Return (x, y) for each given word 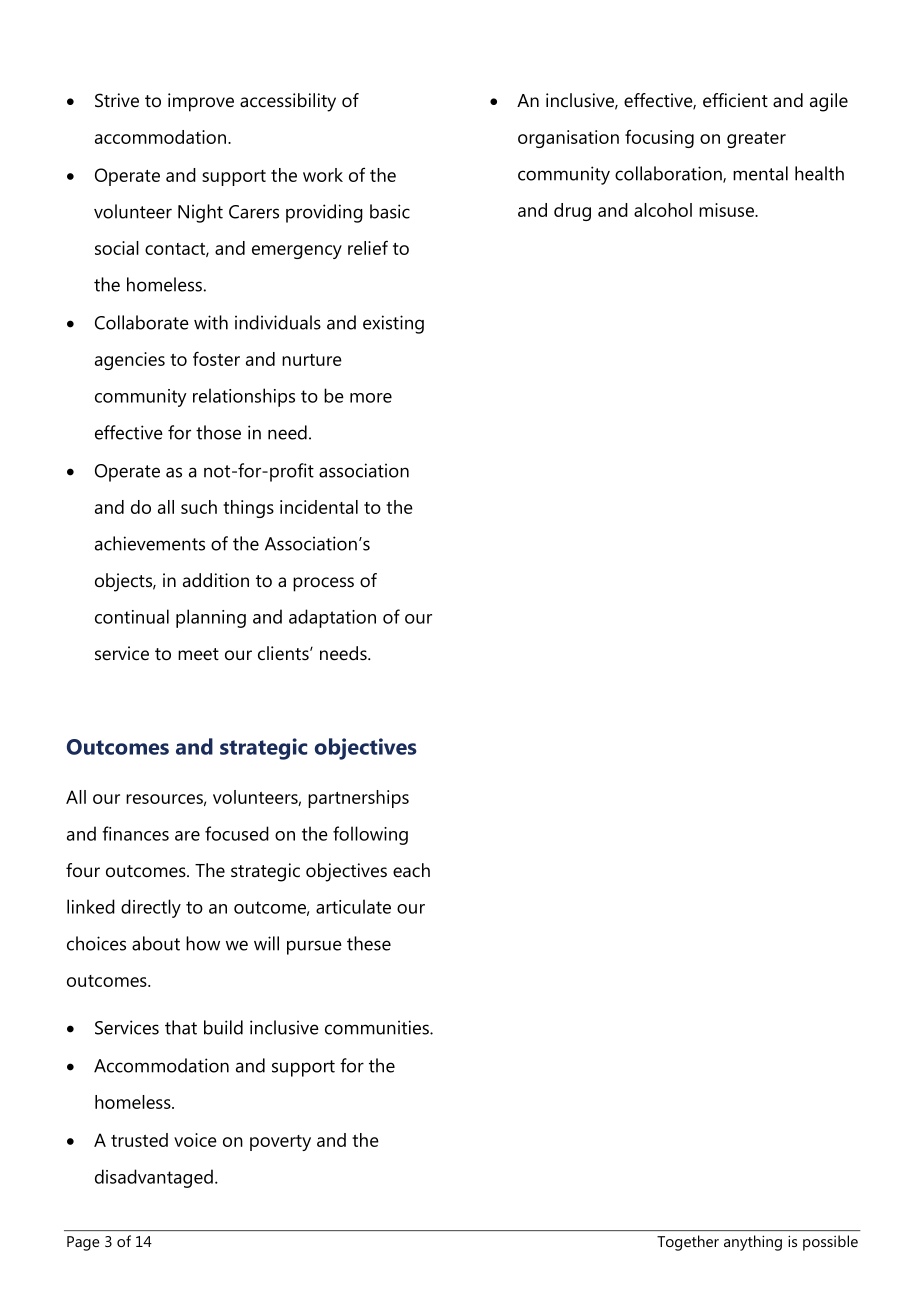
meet (198, 654)
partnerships (358, 799)
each (411, 870)
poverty (280, 1143)
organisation (568, 139)
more (371, 398)
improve (201, 102)
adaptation (332, 618)
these (369, 943)
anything (753, 1243)
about (156, 943)
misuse (727, 210)
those (218, 432)
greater (756, 140)
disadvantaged (154, 1178)
